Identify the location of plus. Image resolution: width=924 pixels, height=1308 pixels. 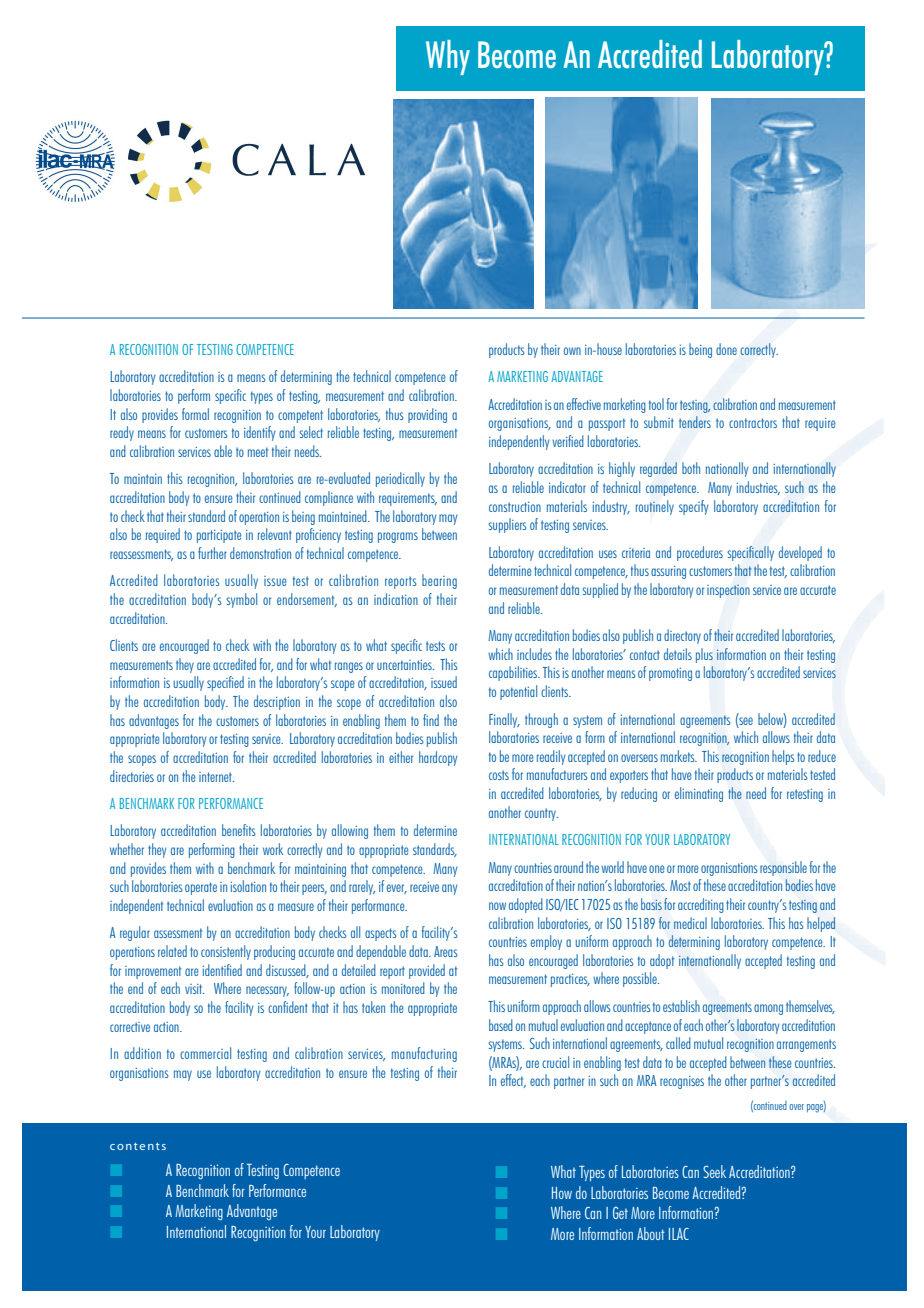
(704, 655).
